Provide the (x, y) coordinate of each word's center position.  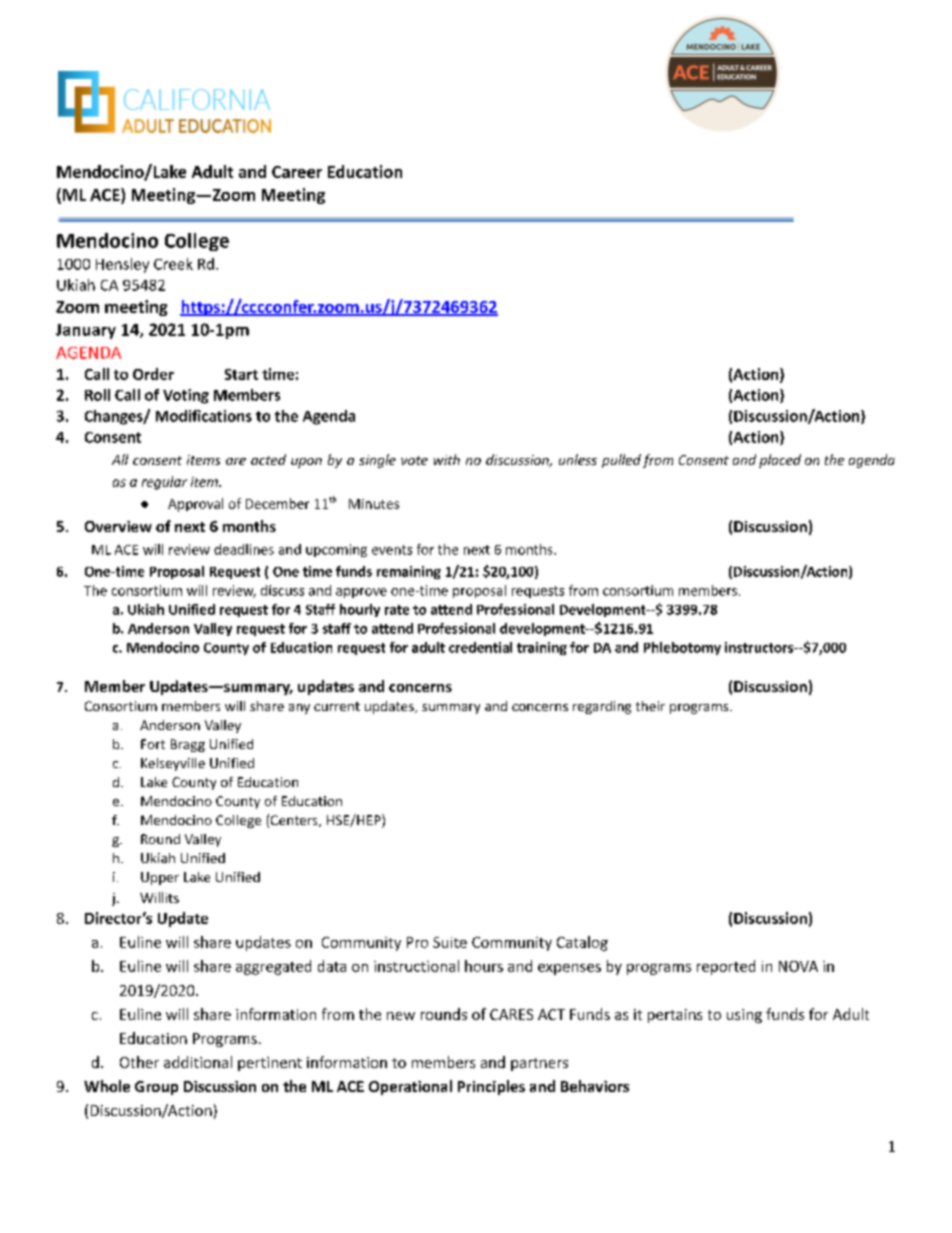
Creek (173, 264)
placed (780, 461)
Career (297, 172)
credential (480, 647)
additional (198, 1062)
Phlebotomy (682, 648)
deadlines (244, 549)
